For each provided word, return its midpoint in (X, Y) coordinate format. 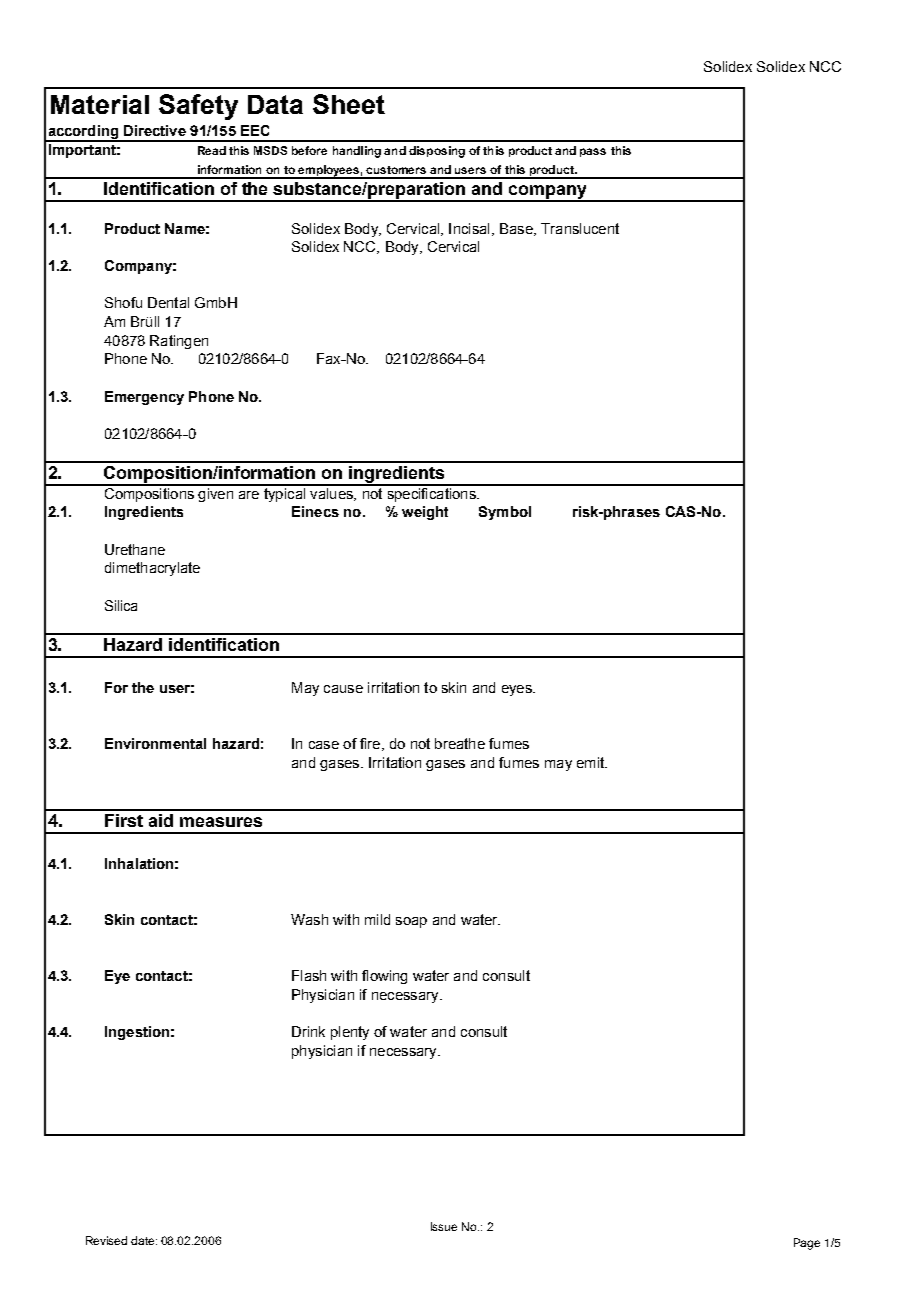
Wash (309, 919)
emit (592, 762)
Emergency (144, 398)
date (144, 1240)
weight (425, 513)
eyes (518, 690)
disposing (437, 152)
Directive (155, 130)
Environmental (155, 743)
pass (593, 152)
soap (411, 922)
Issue (444, 1226)
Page (807, 1244)
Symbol (505, 513)
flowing (384, 977)
